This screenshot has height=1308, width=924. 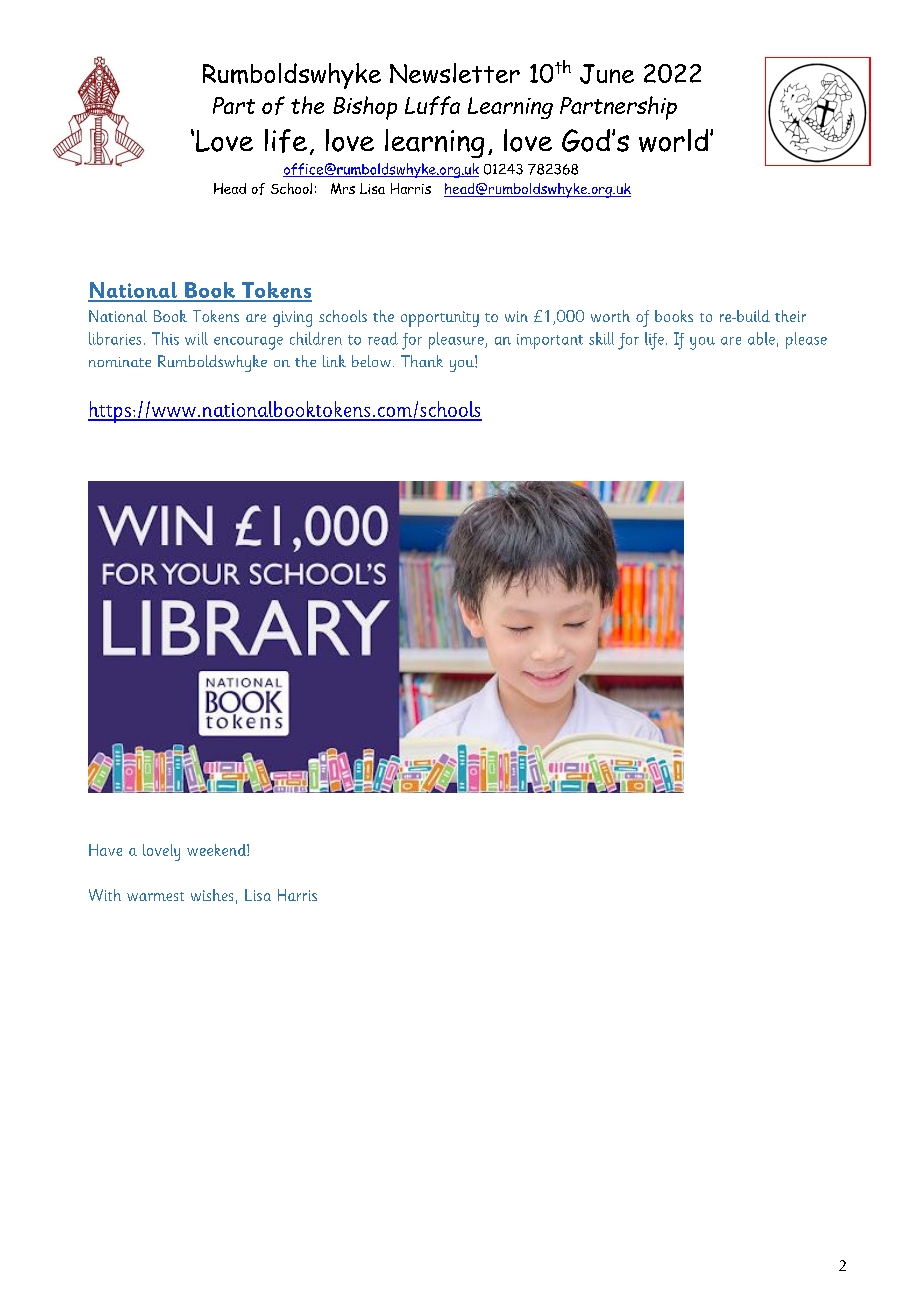 What do you see at coordinates (457, 340) in the screenshot?
I see `pleasure` at bounding box center [457, 340].
